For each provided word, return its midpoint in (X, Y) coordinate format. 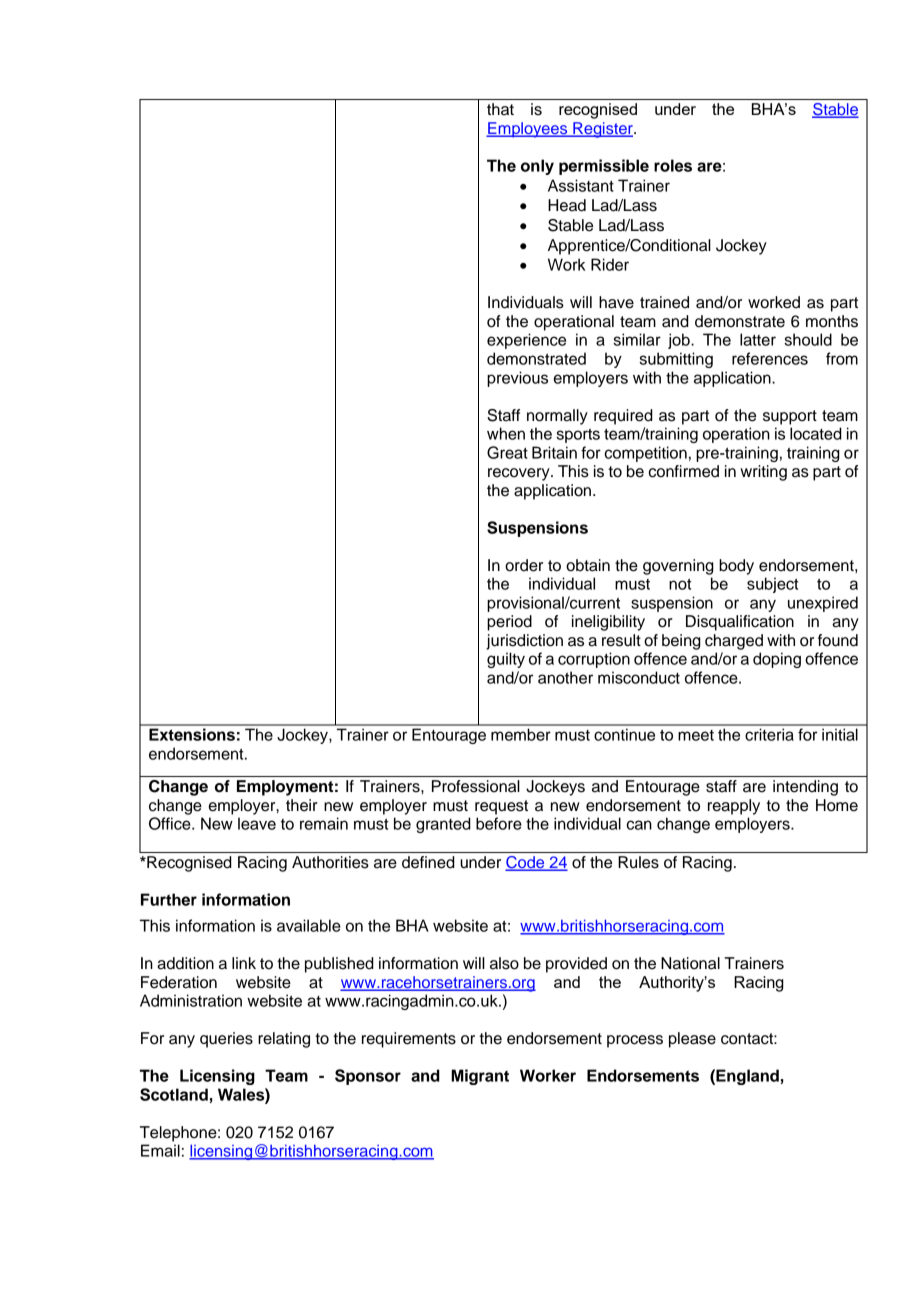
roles (673, 165)
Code (526, 863)
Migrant (480, 1077)
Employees (528, 130)
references (770, 358)
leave (257, 823)
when (506, 433)
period (509, 623)
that (500, 109)
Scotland (174, 1094)
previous (517, 379)
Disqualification (740, 623)
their (302, 805)
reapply (734, 807)
